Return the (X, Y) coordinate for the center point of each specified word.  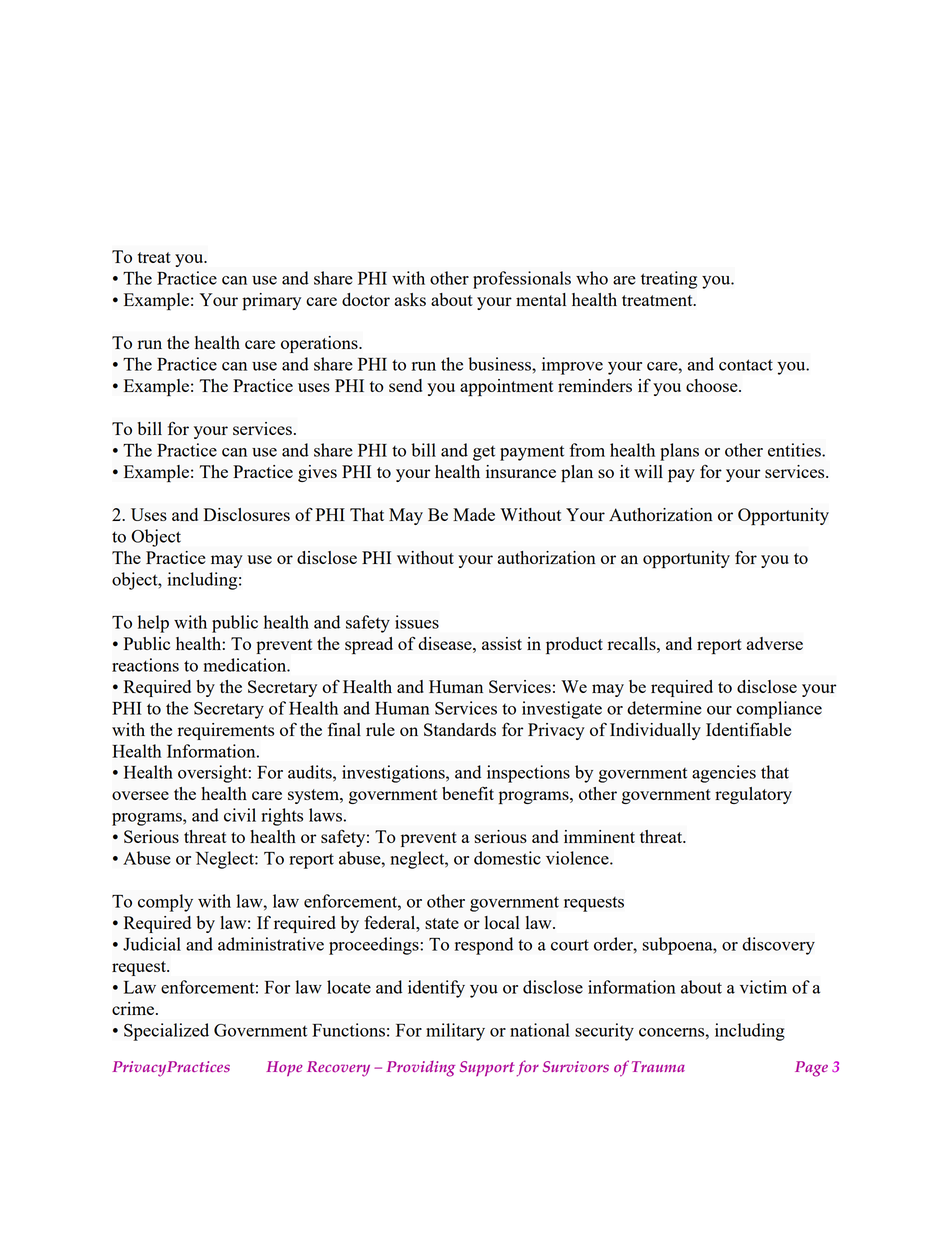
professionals (522, 280)
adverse (775, 643)
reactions (145, 665)
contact (746, 365)
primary (271, 301)
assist (502, 643)
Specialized (166, 1032)
